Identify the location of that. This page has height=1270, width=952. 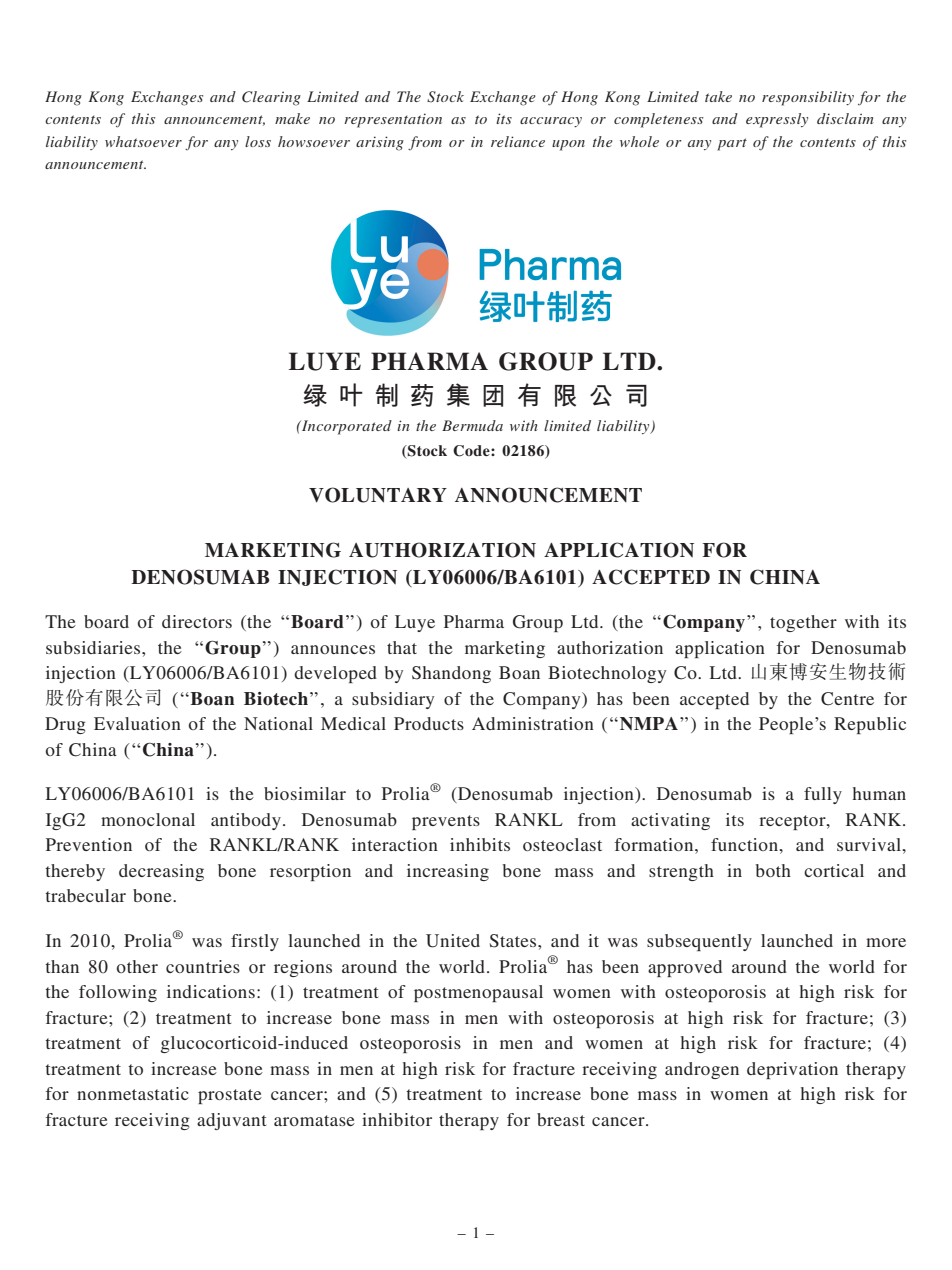
(402, 647).
